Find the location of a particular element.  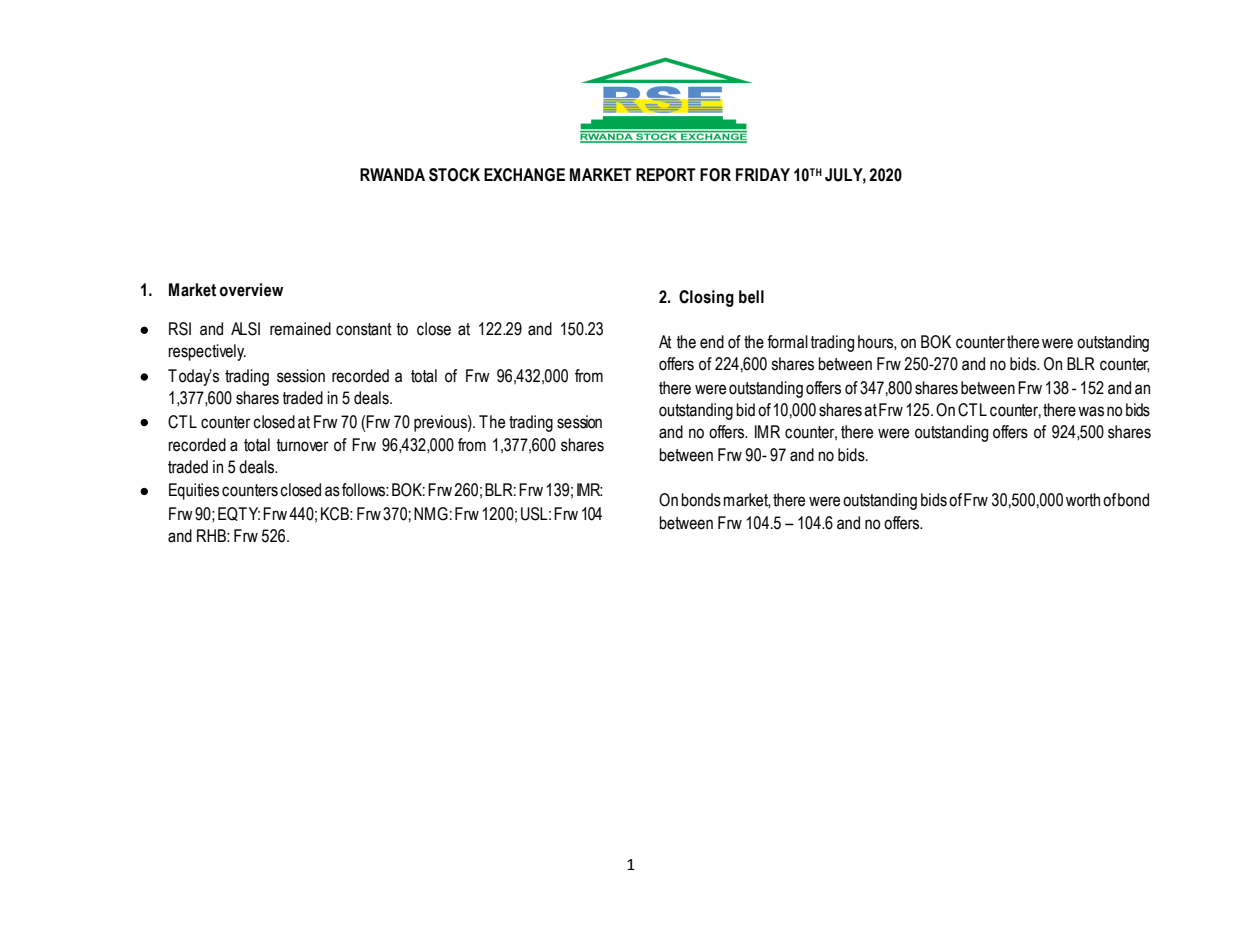

REPORT is located at coordinates (666, 175).
